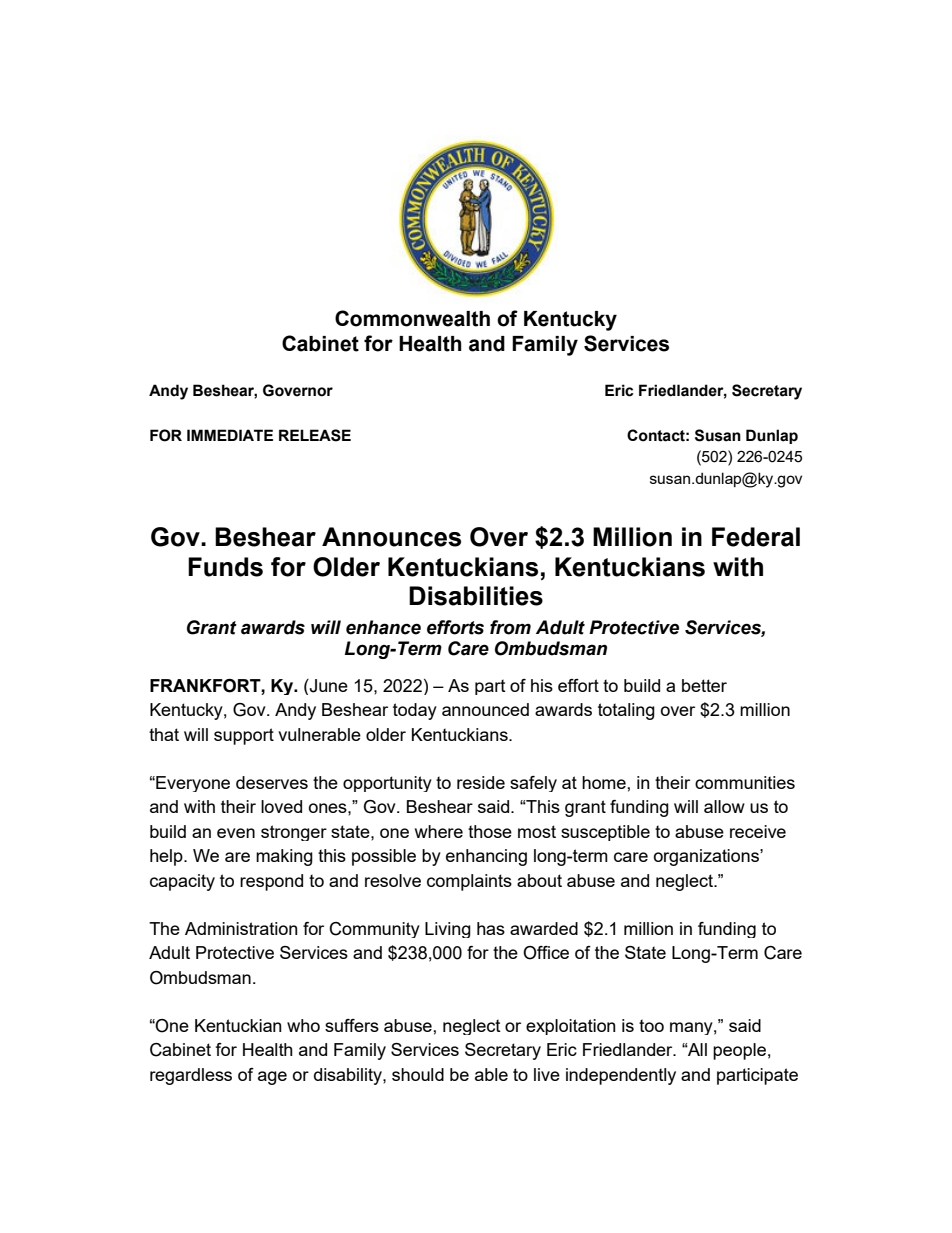 The image size is (952, 1233). What do you see at coordinates (476, 596) in the screenshot?
I see `Disabilities` at bounding box center [476, 596].
